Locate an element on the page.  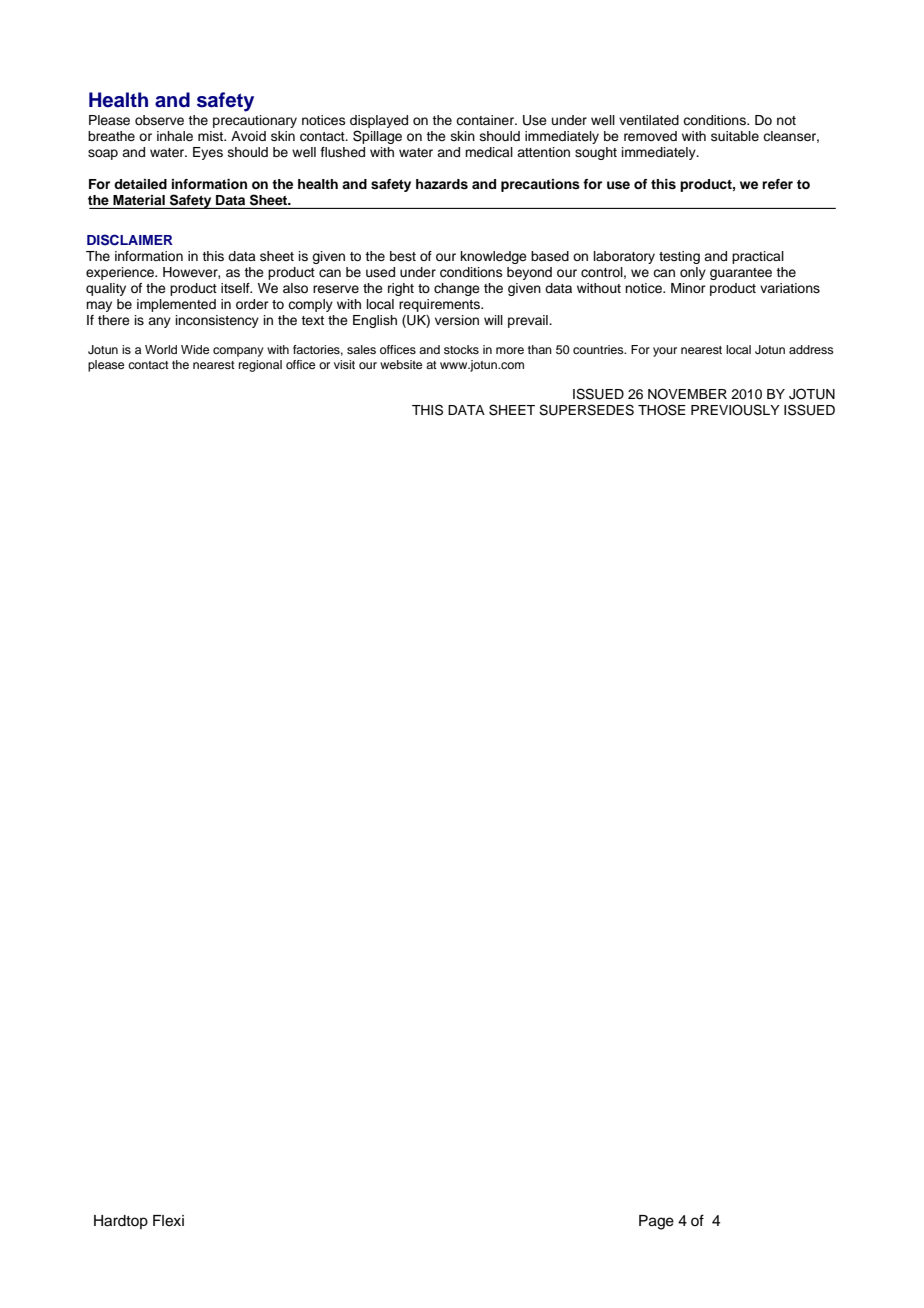
Hardtop is located at coordinates (121, 1222).
